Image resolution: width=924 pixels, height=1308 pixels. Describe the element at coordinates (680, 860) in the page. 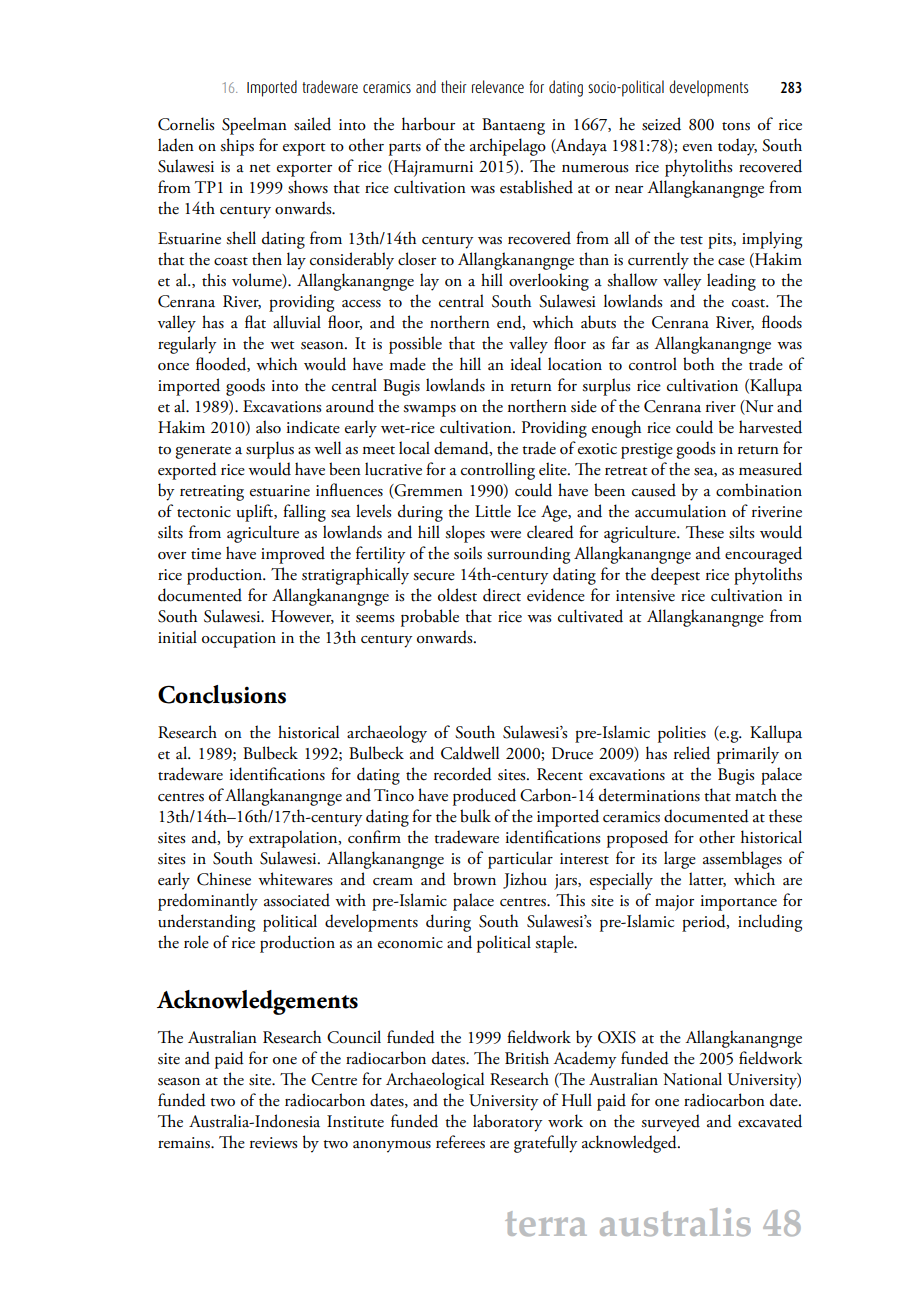

I see `large` at that location.
